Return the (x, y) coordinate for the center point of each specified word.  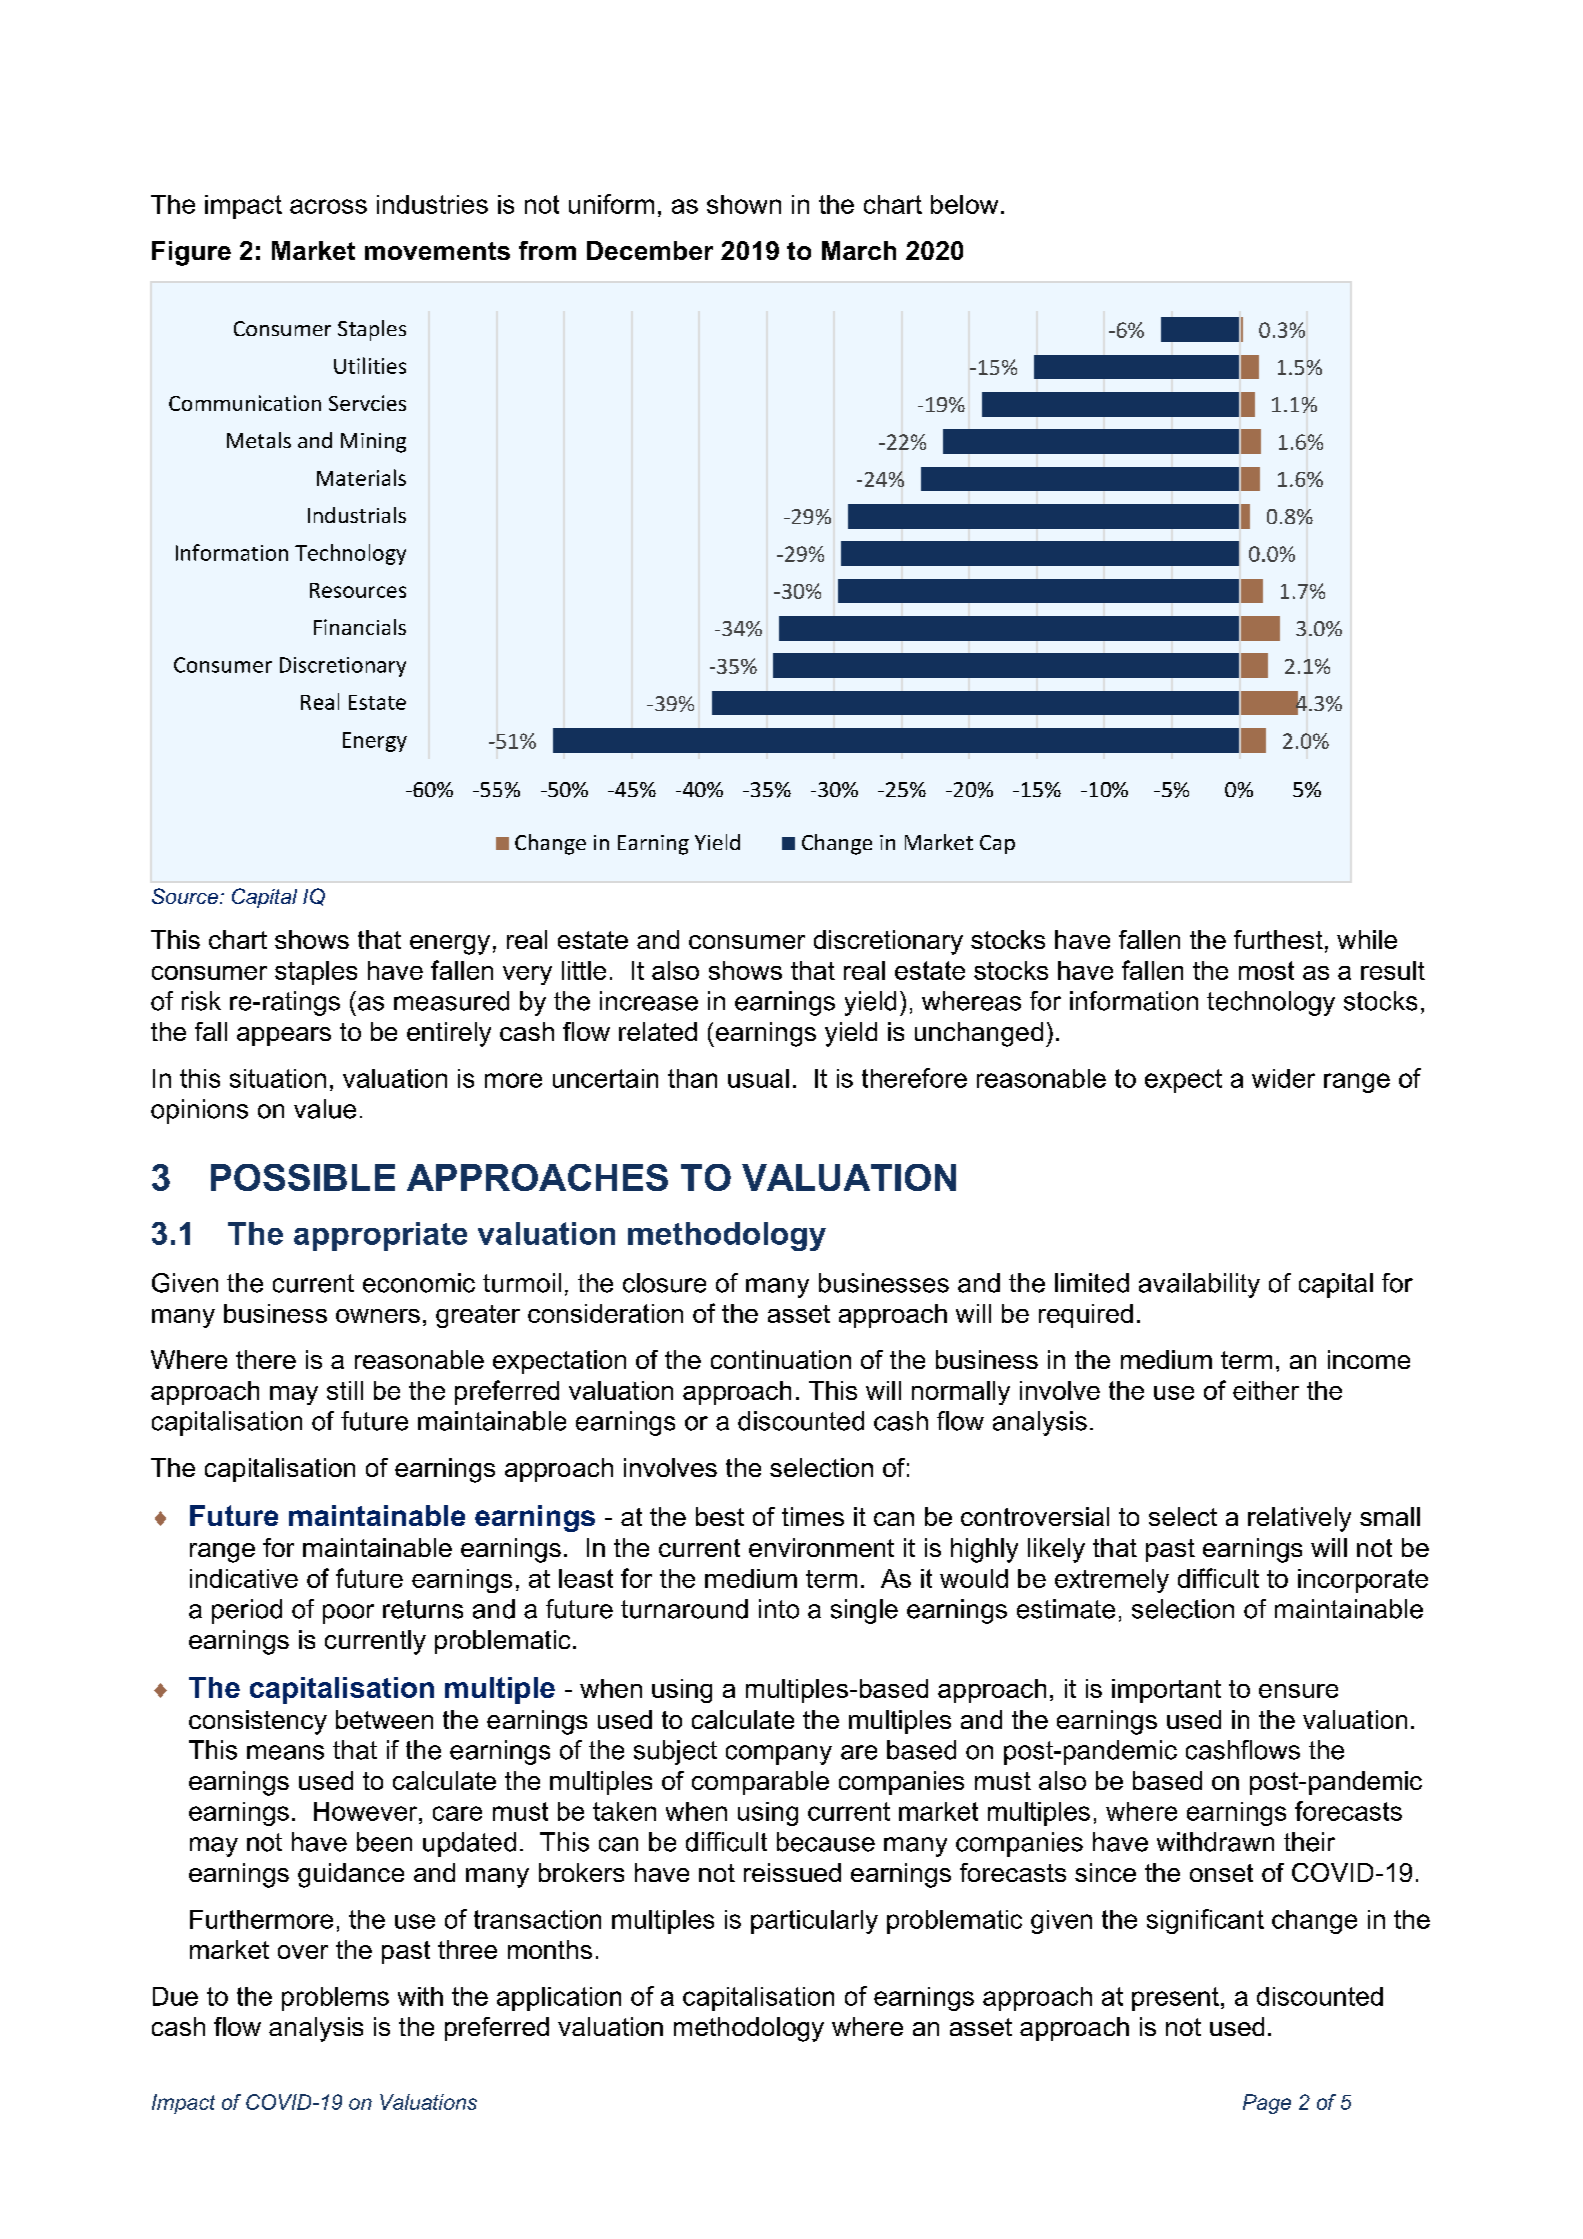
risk (201, 1001)
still (345, 1390)
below (964, 204)
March (859, 250)
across (328, 206)
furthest (1278, 939)
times (813, 1516)
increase (649, 1001)
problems (335, 1999)
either (1266, 1390)
